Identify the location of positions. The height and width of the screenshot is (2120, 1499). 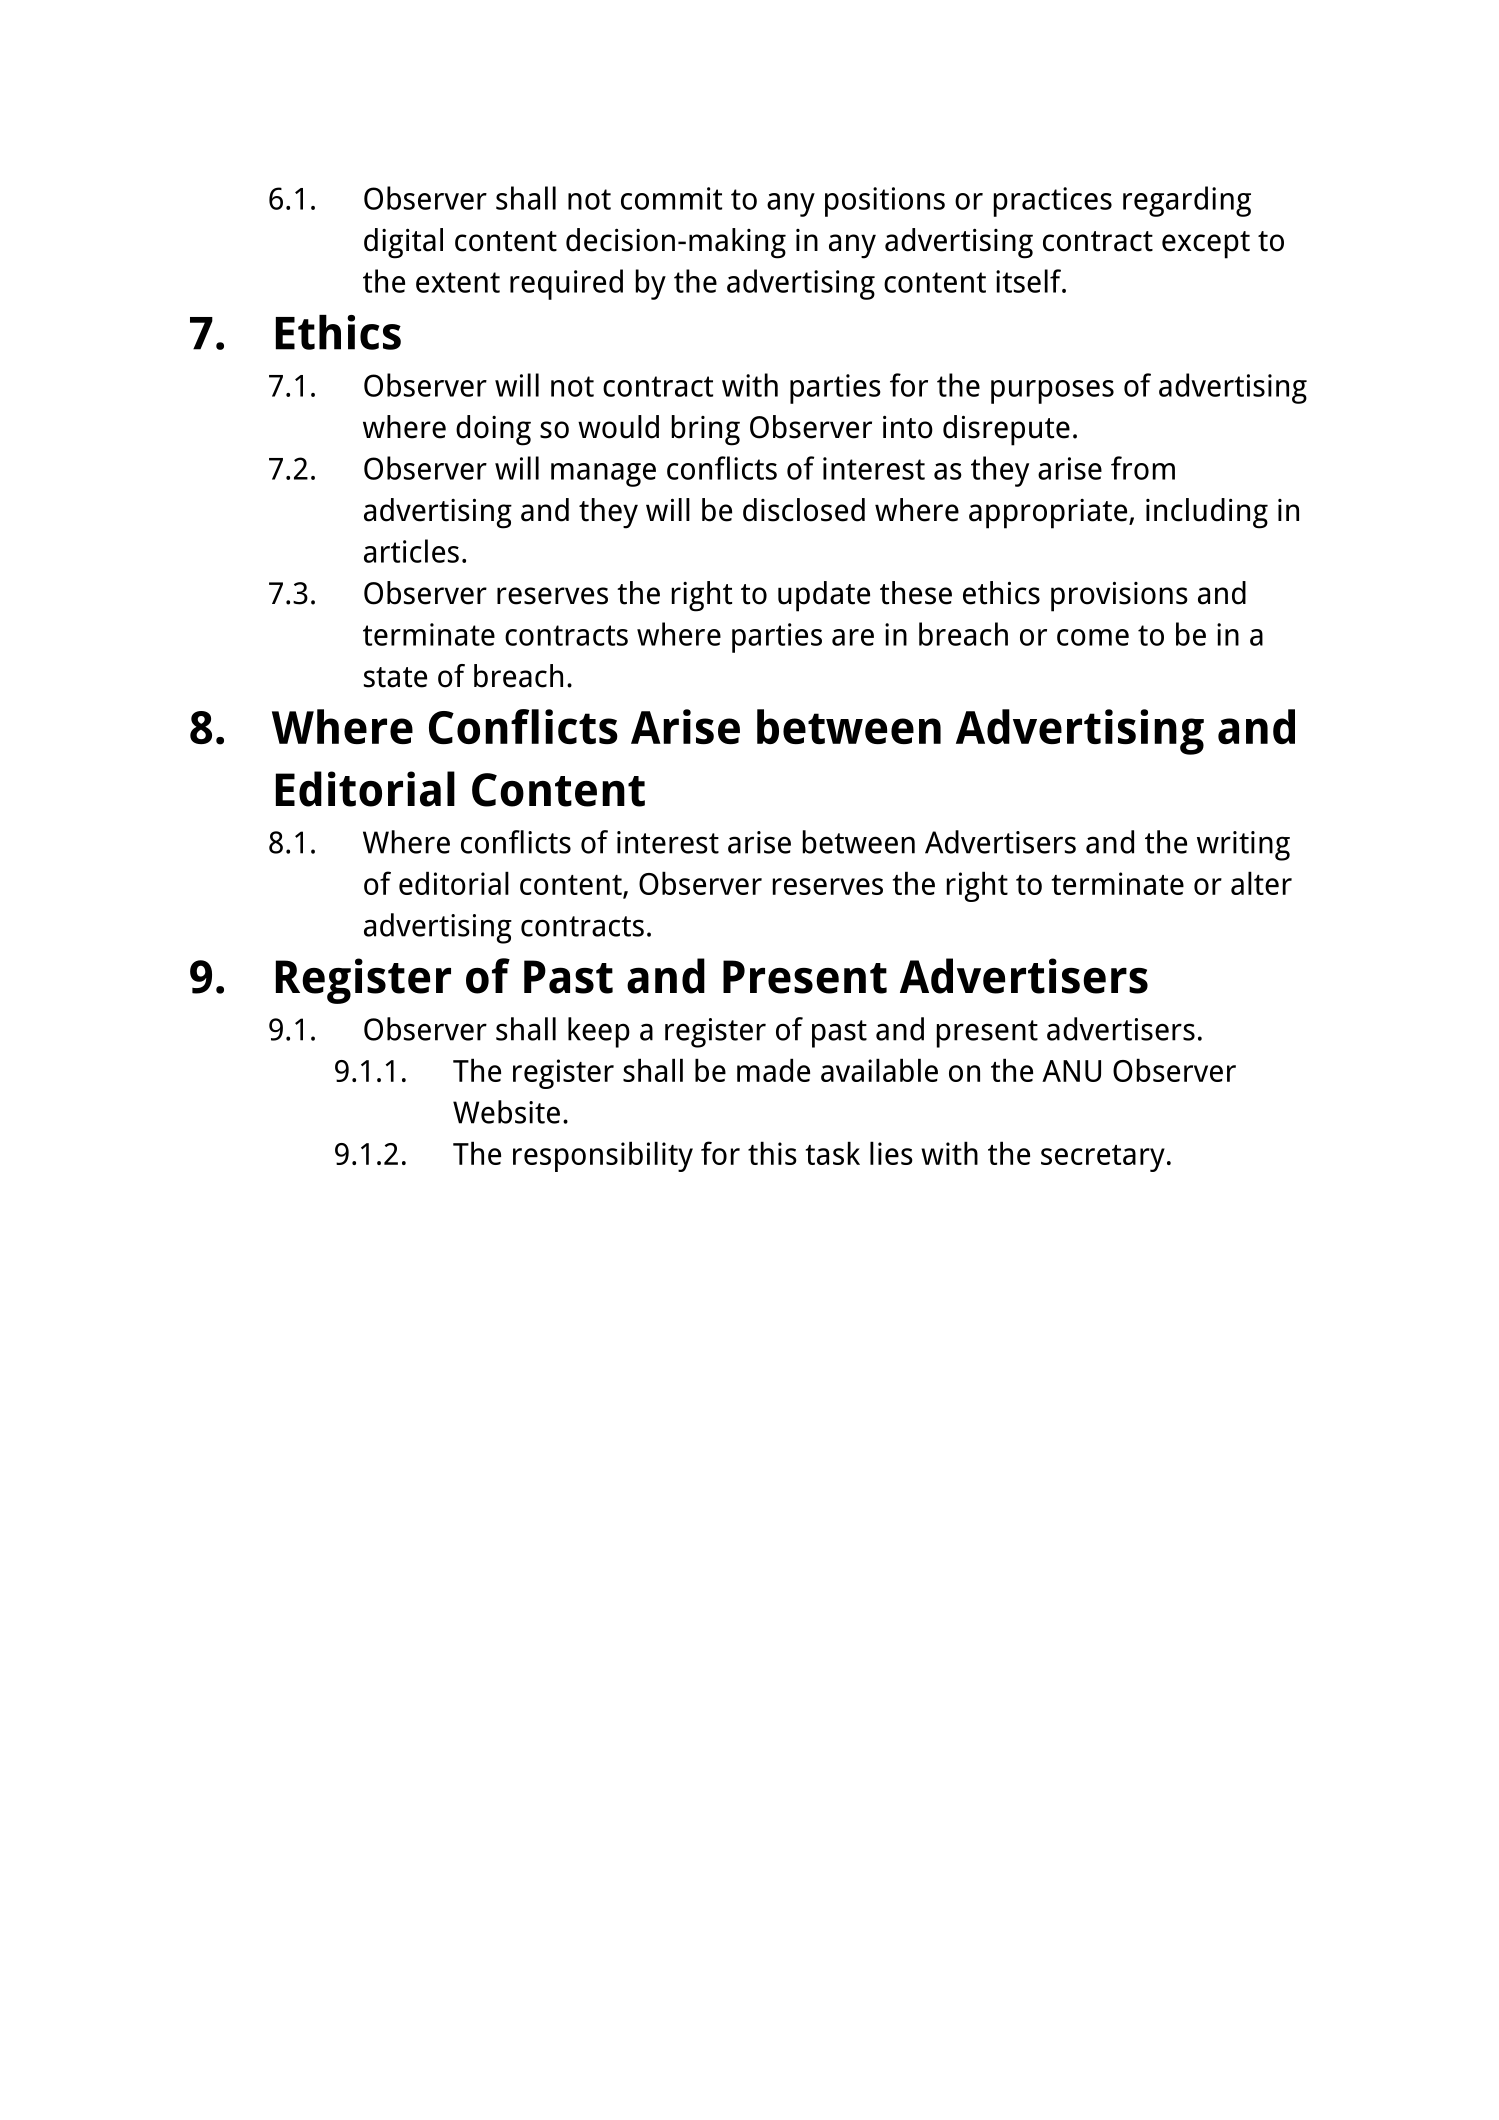
(885, 202).
